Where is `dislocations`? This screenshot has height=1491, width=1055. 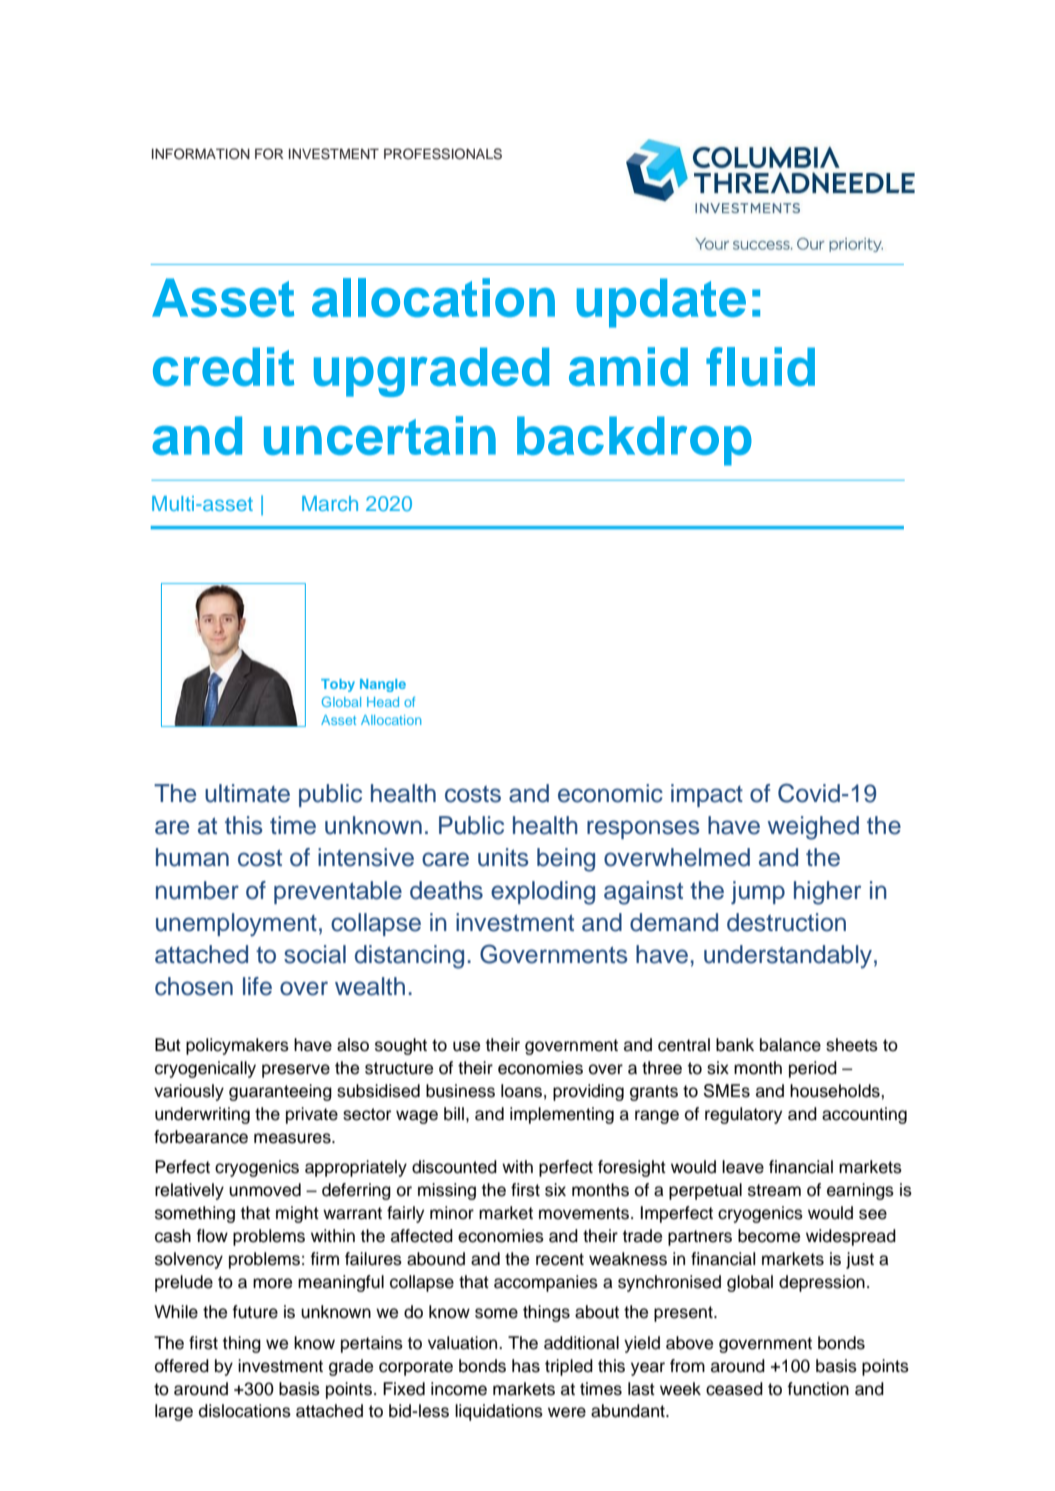 dislocations is located at coordinates (245, 1411).
